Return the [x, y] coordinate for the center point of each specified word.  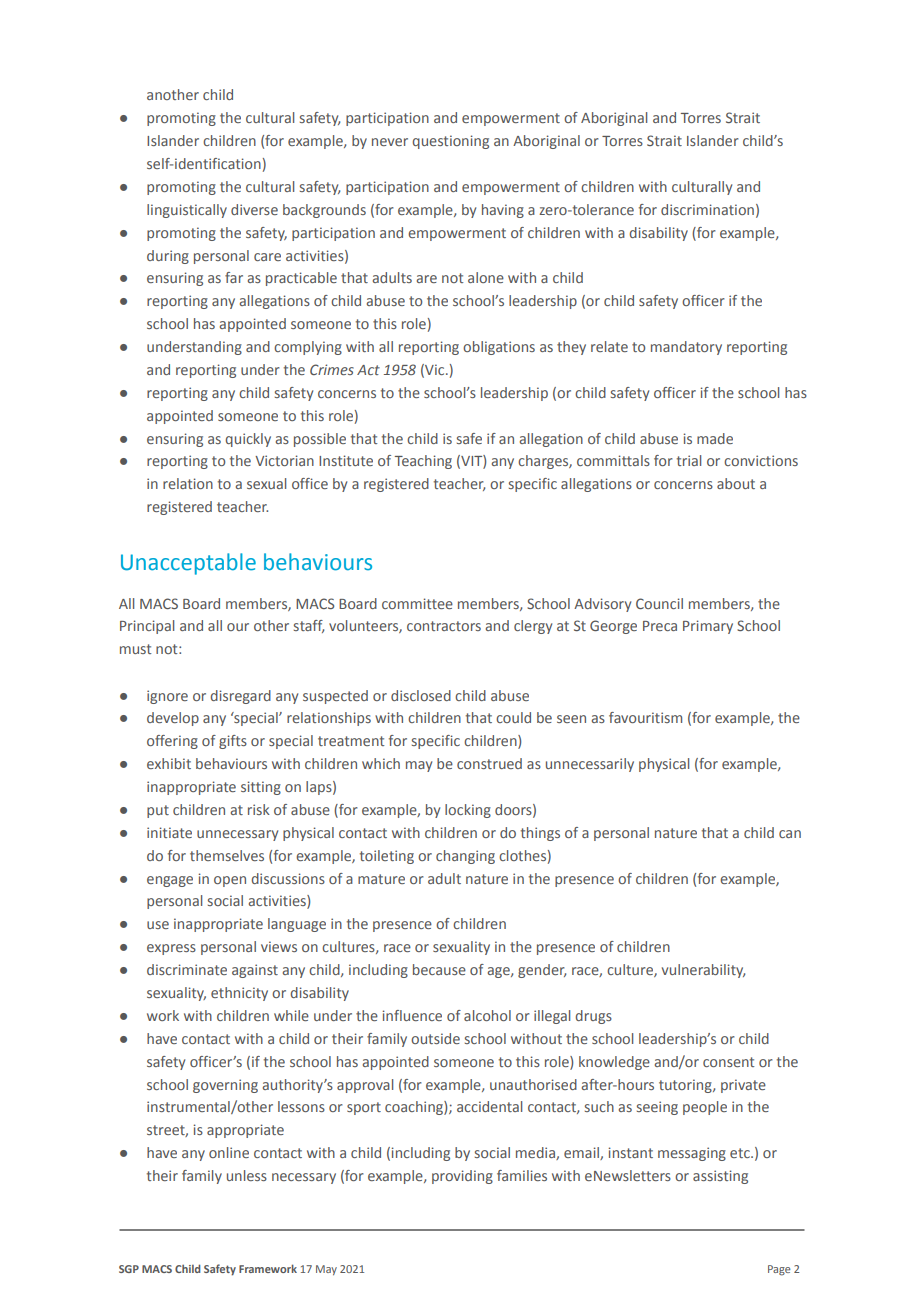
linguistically [187, 211]
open [230, 881]
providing [462, 1177]
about [736, 483]
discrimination [707, 209]
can [790, 834]
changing [465, 857]
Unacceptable [188, 564]
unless [247, 1175]
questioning [450, 142]
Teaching [423, 462]
